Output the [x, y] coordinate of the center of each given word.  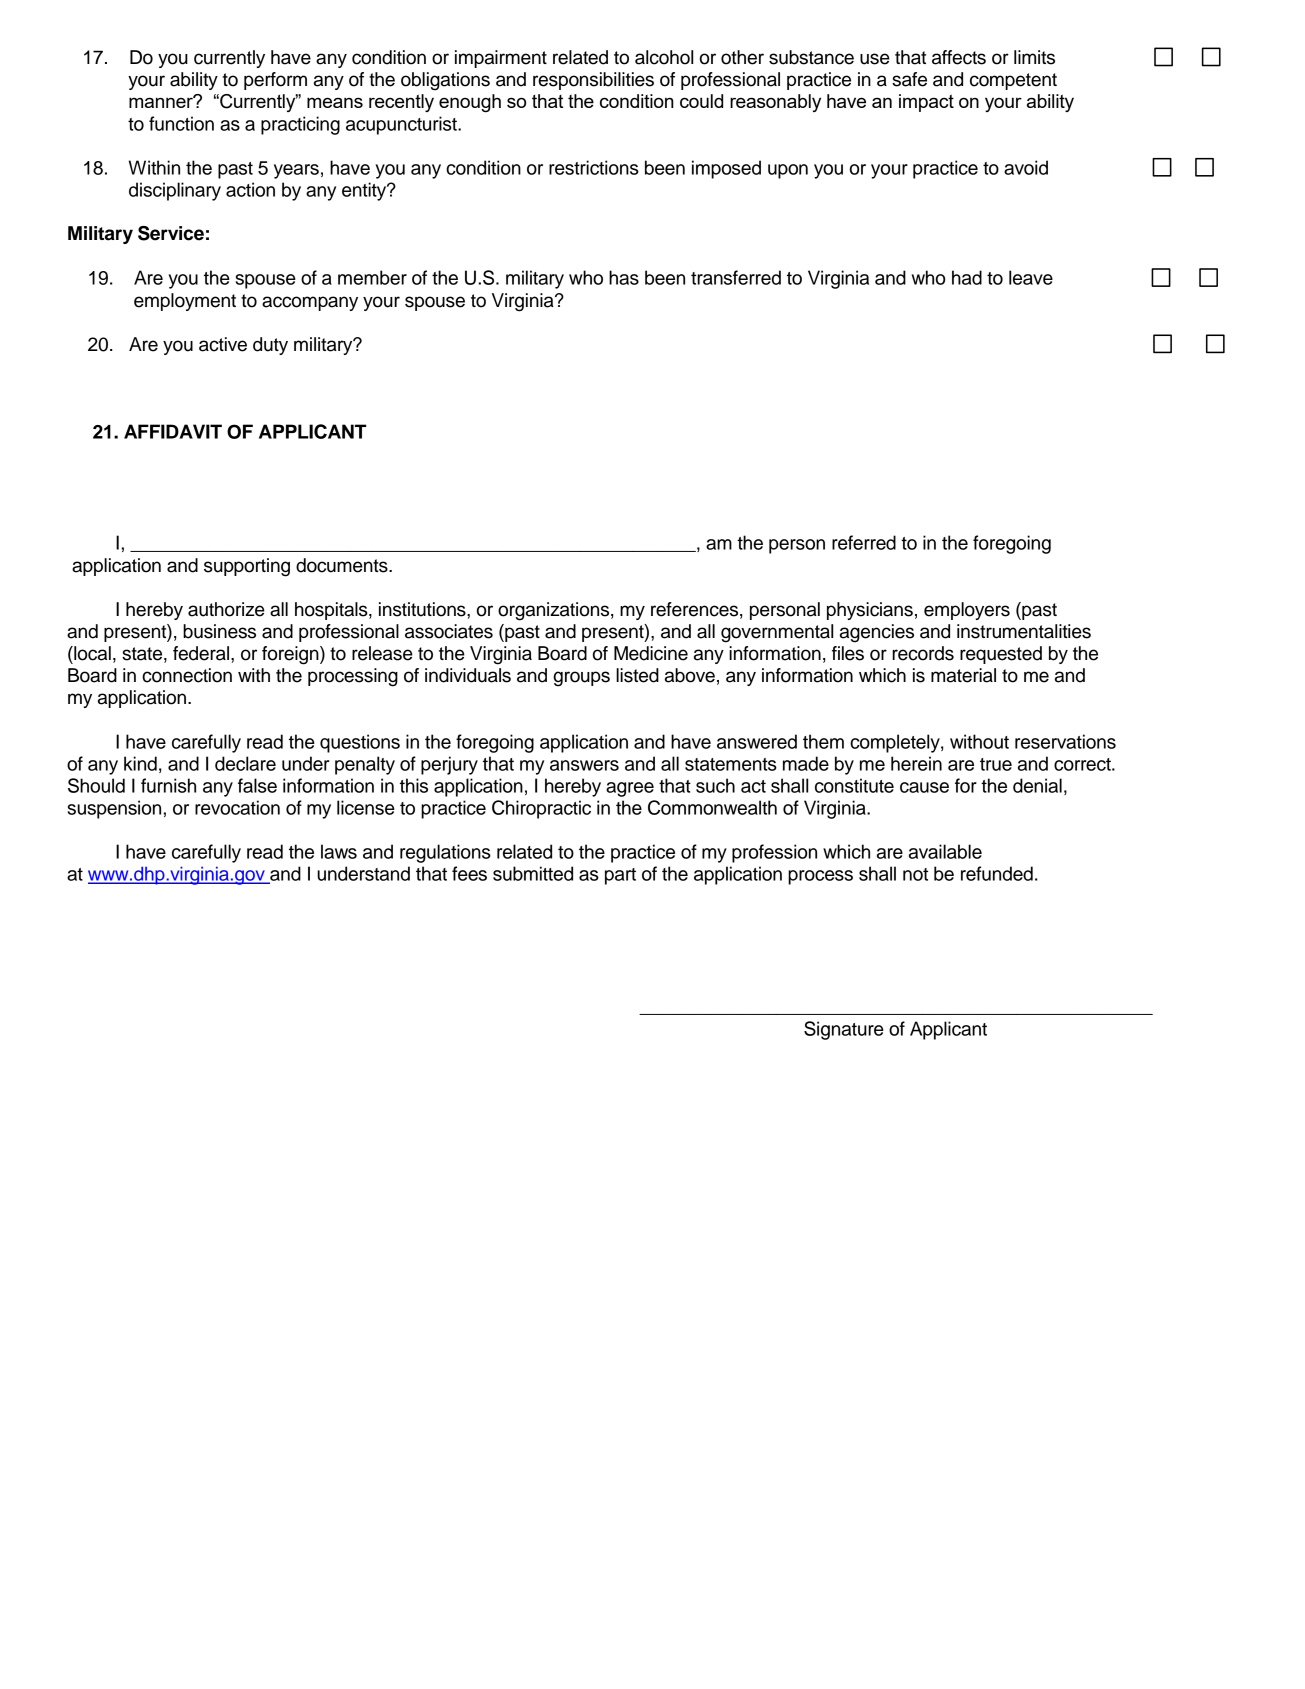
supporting [247, 567]
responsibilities [593, 81]
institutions [423, 609]
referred [864, 542]
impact [926, 103]
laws [339, 851]
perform [275, 81]
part [620, 876]
